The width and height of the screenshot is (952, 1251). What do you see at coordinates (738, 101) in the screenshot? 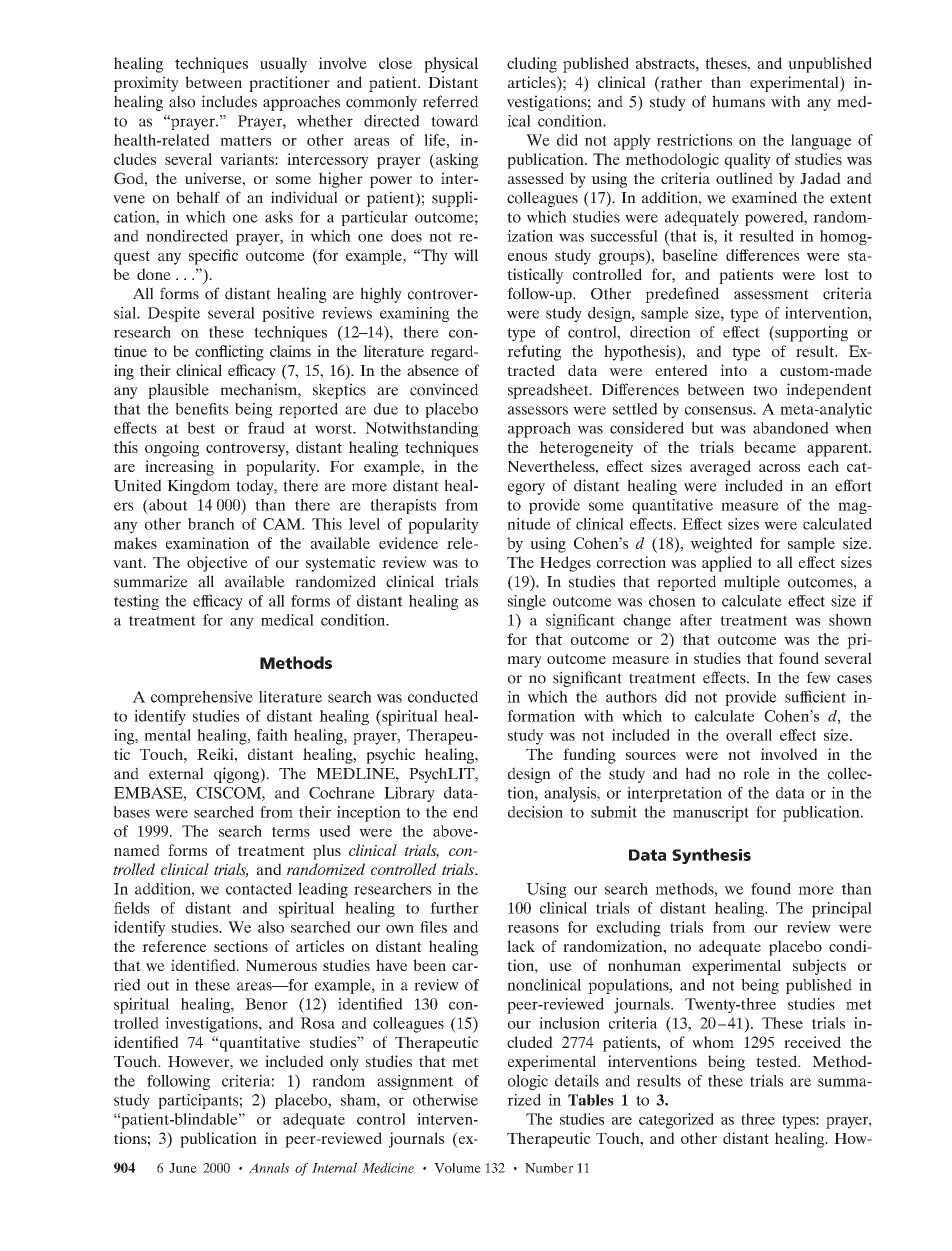
I see `humans` at bounding box center [738, 101].
